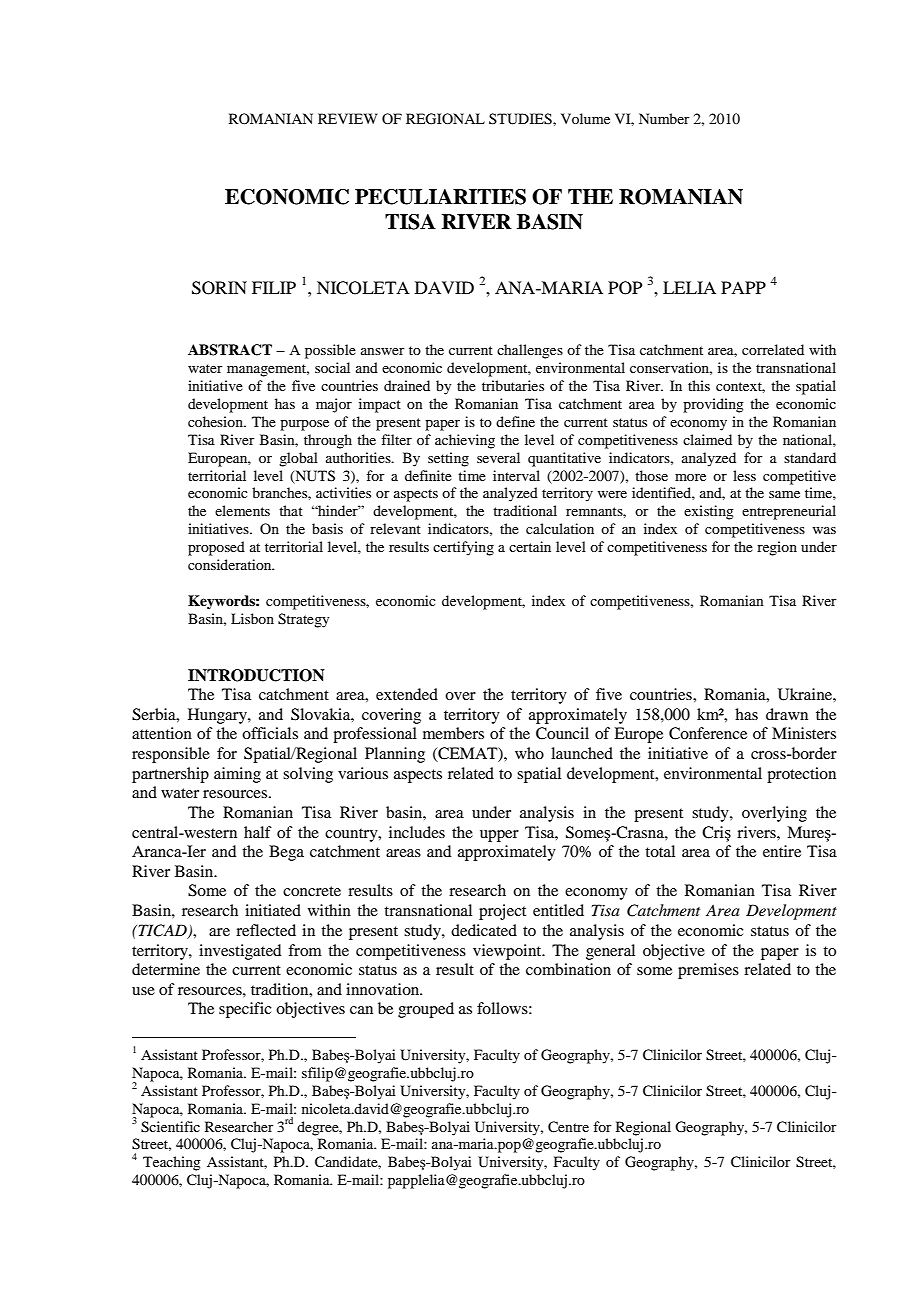 The height and width of the screenshot is (1308, 924). Describe the element at coordinates (782, 851) in the screenshot. I see `entire` at that location.
